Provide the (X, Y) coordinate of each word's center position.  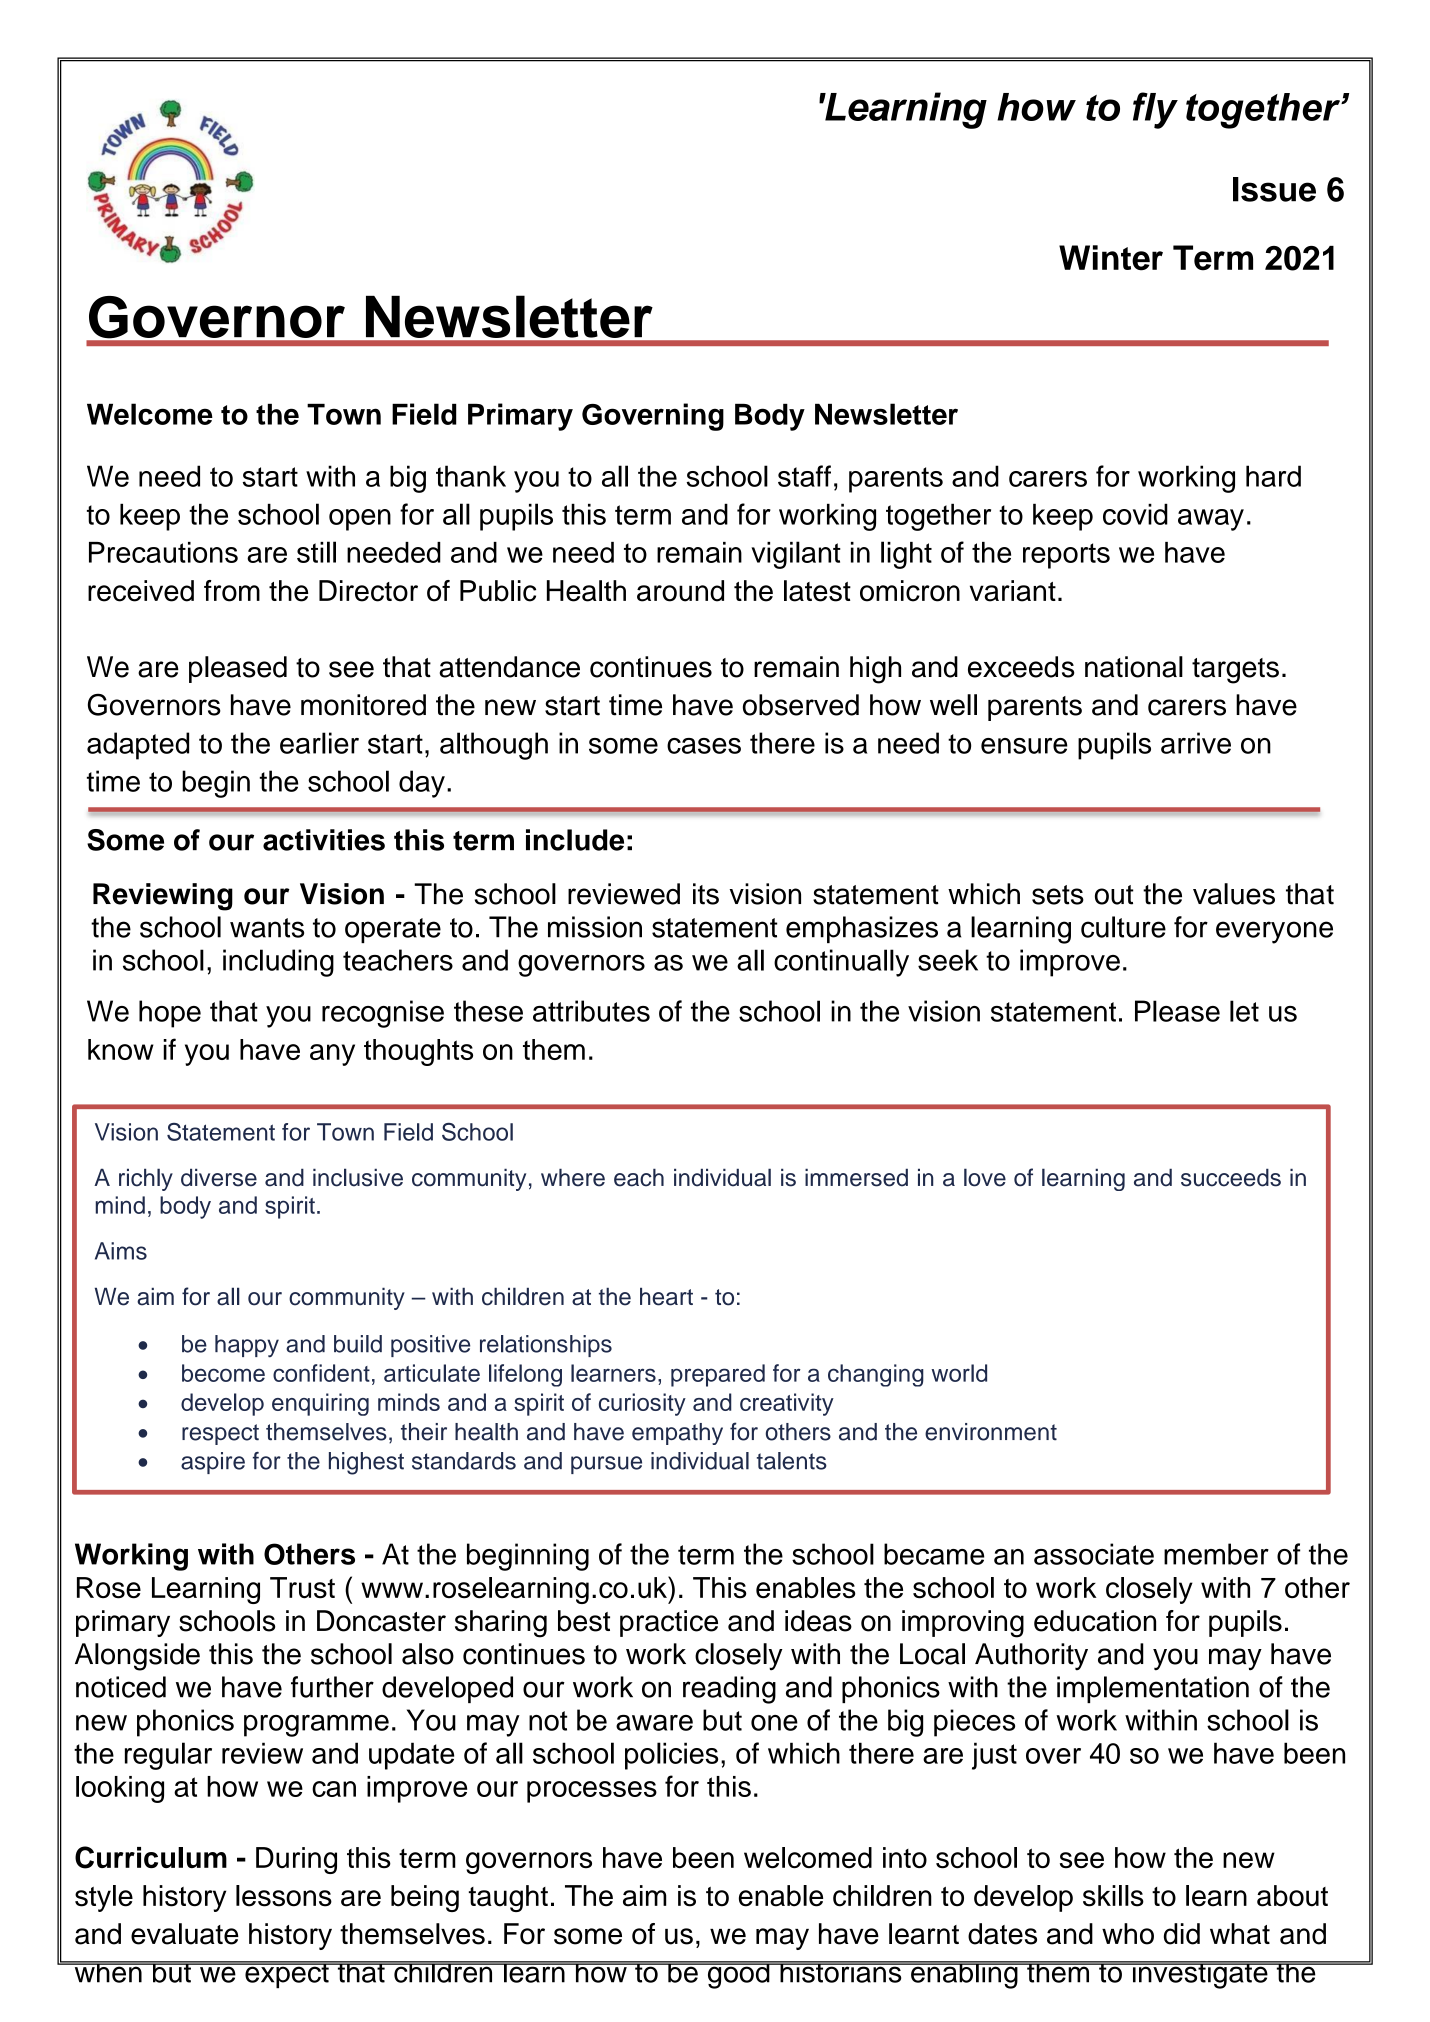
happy (247, 1346)
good (738, 1975)
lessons (284, 1896)
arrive (1196, 743)
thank (471, 476)
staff (804, 476)
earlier (319, 743)
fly (1155, 110)
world (959, 1373)
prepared (718, 1375)
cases (704, 746)
